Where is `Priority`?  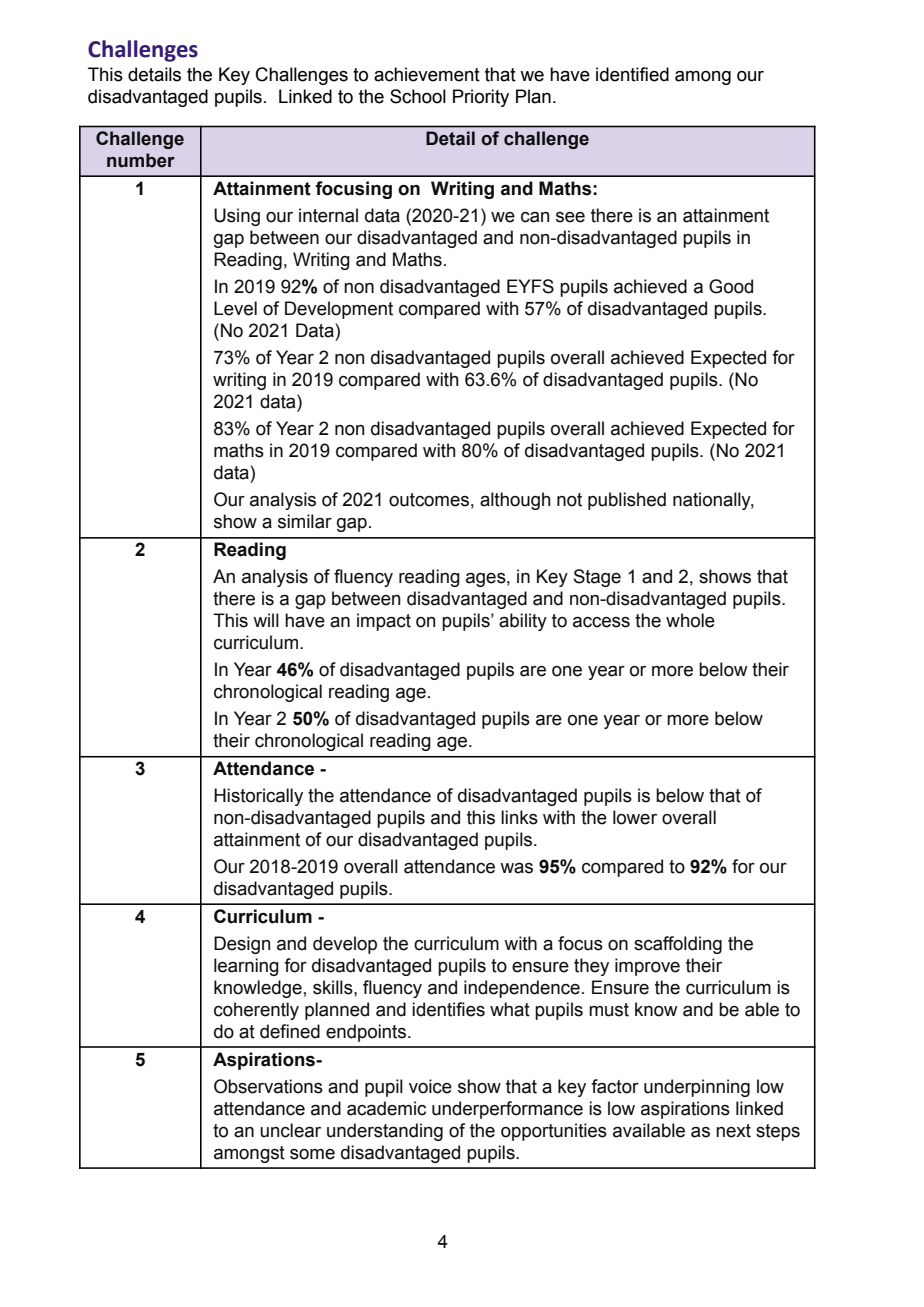
Priority is located at coordinates (481, 98).
